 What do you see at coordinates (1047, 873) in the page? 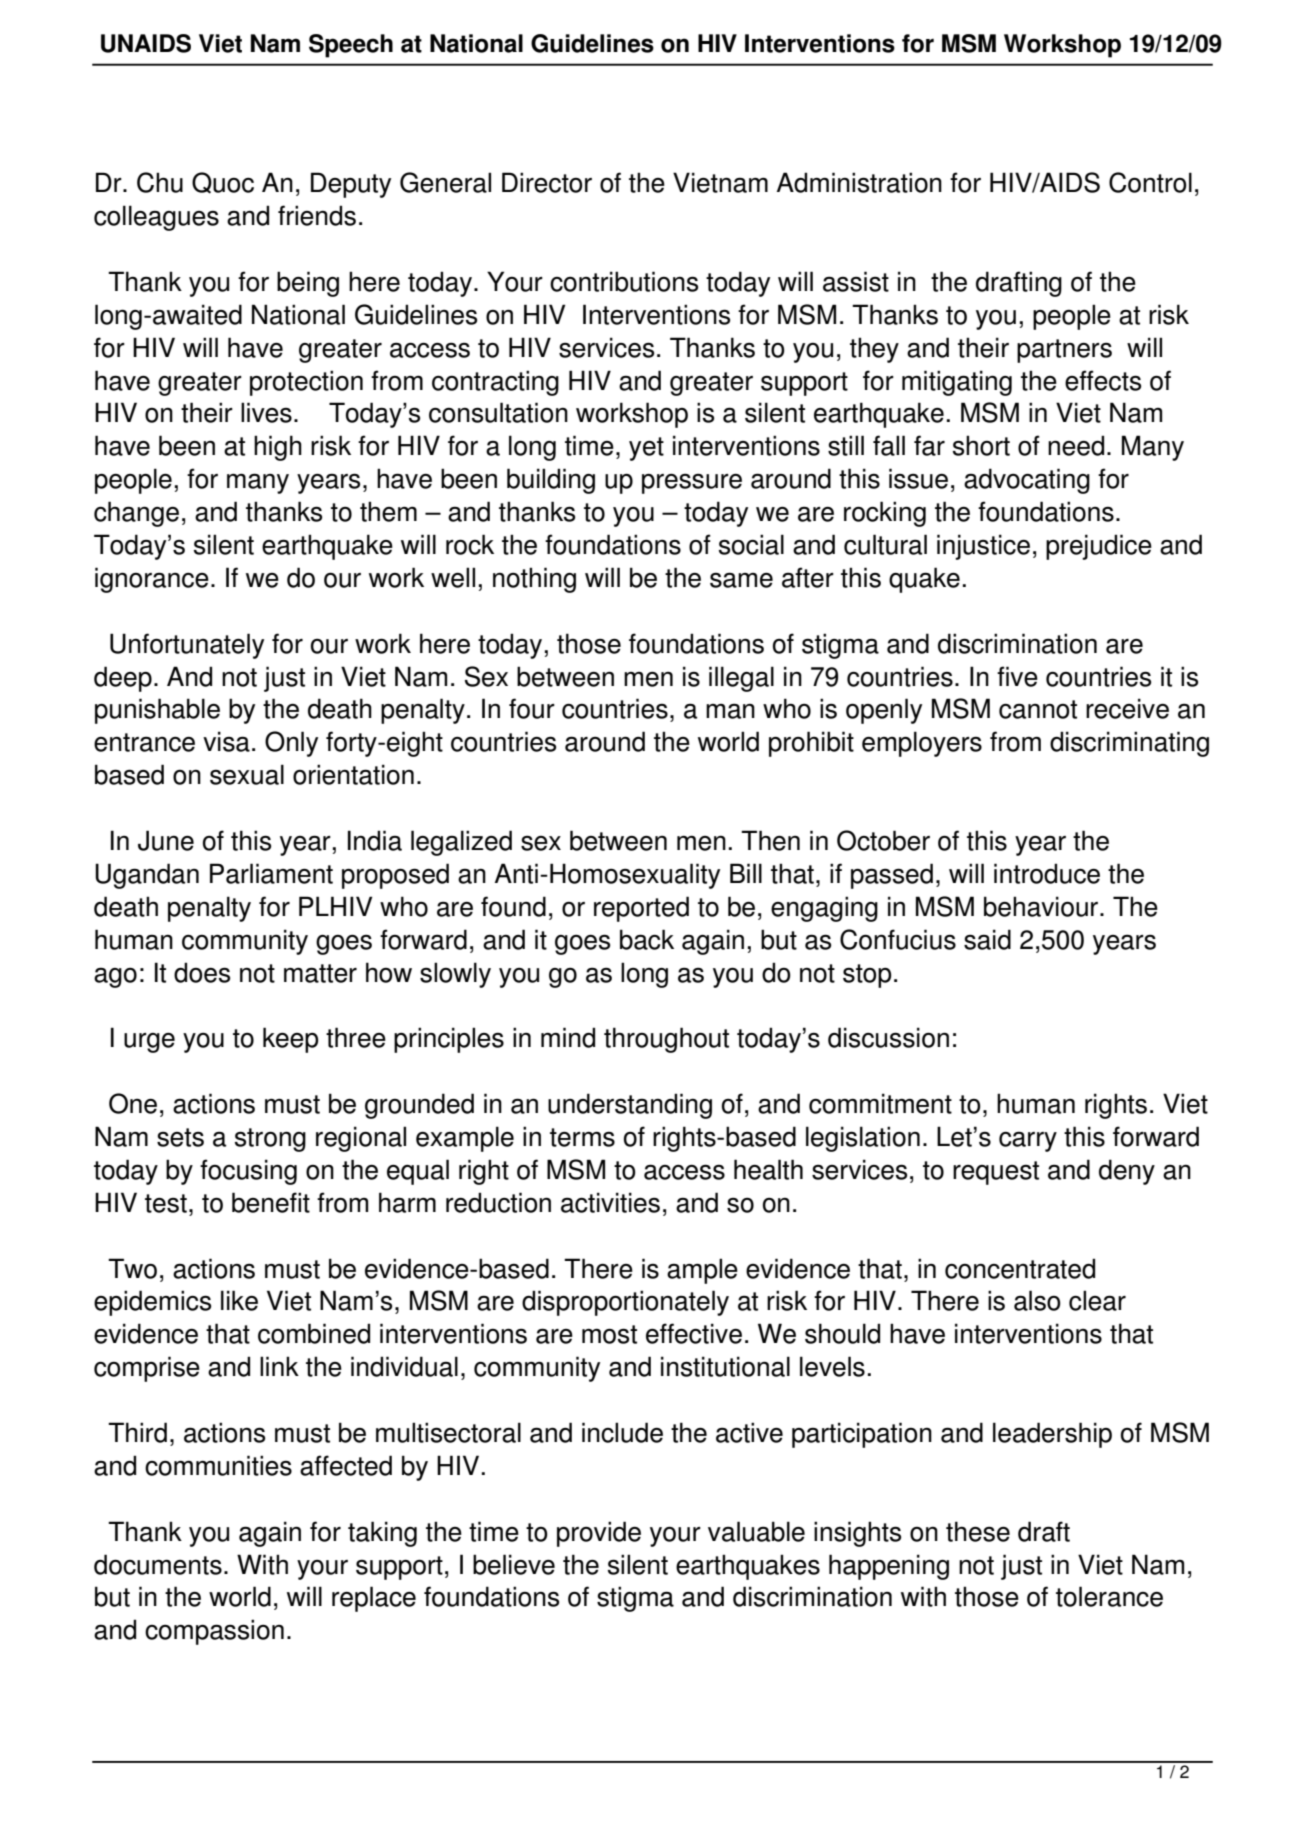
I see `introduce` at bounding box center [1047, 873].
